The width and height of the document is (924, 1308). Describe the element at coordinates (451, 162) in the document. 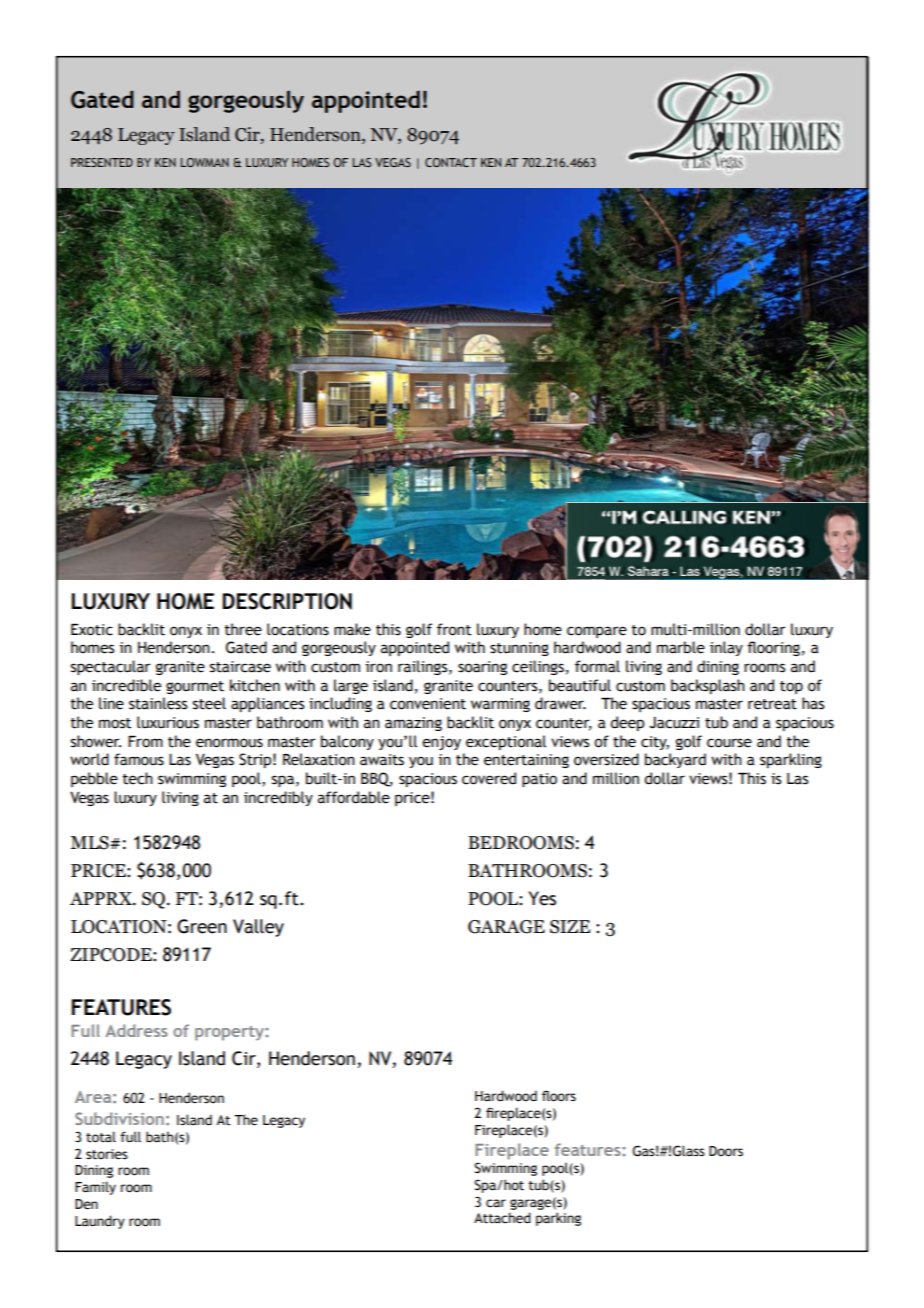

I see `Contact` at that location.
